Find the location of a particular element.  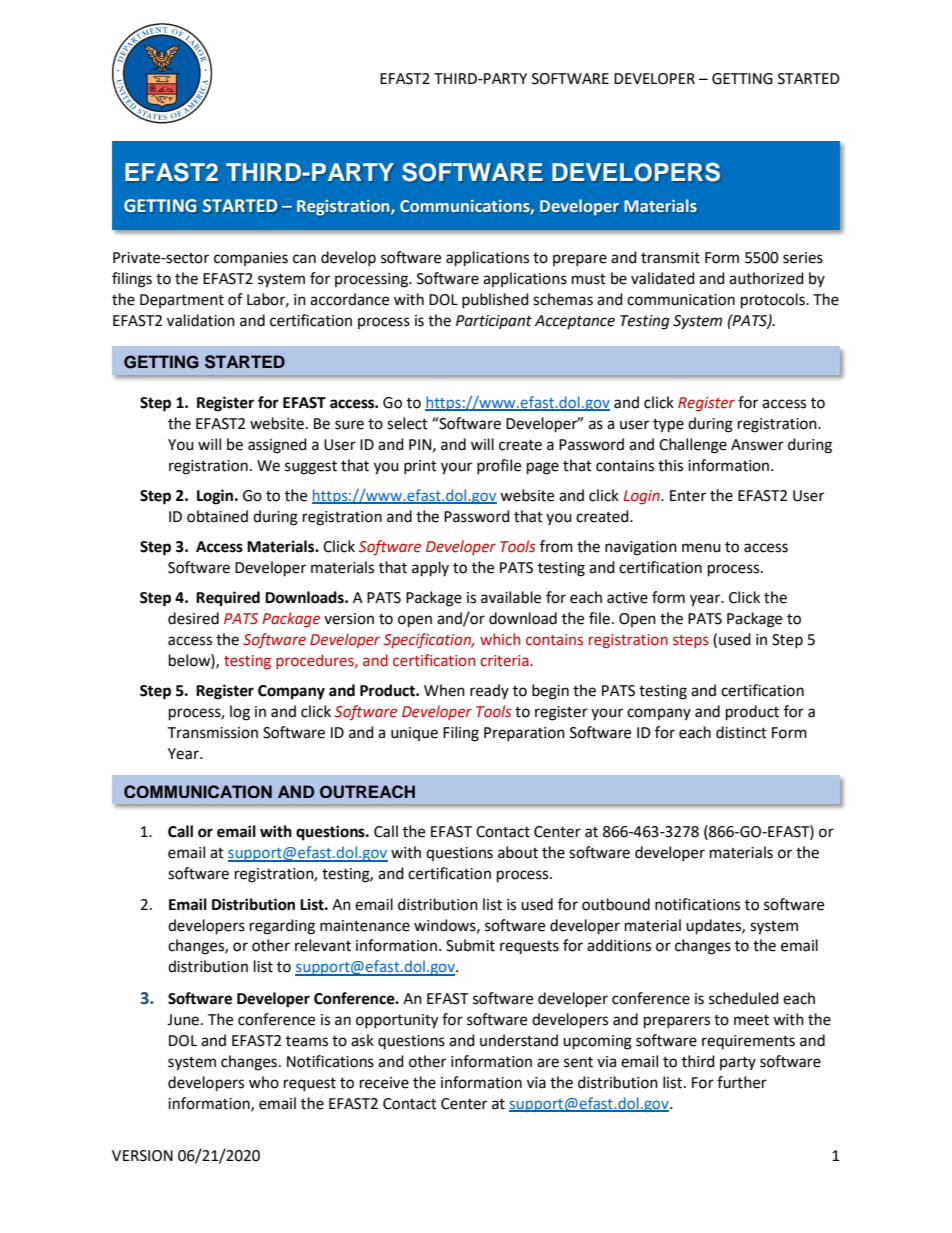

menu is located at coordinates (701, 548).
